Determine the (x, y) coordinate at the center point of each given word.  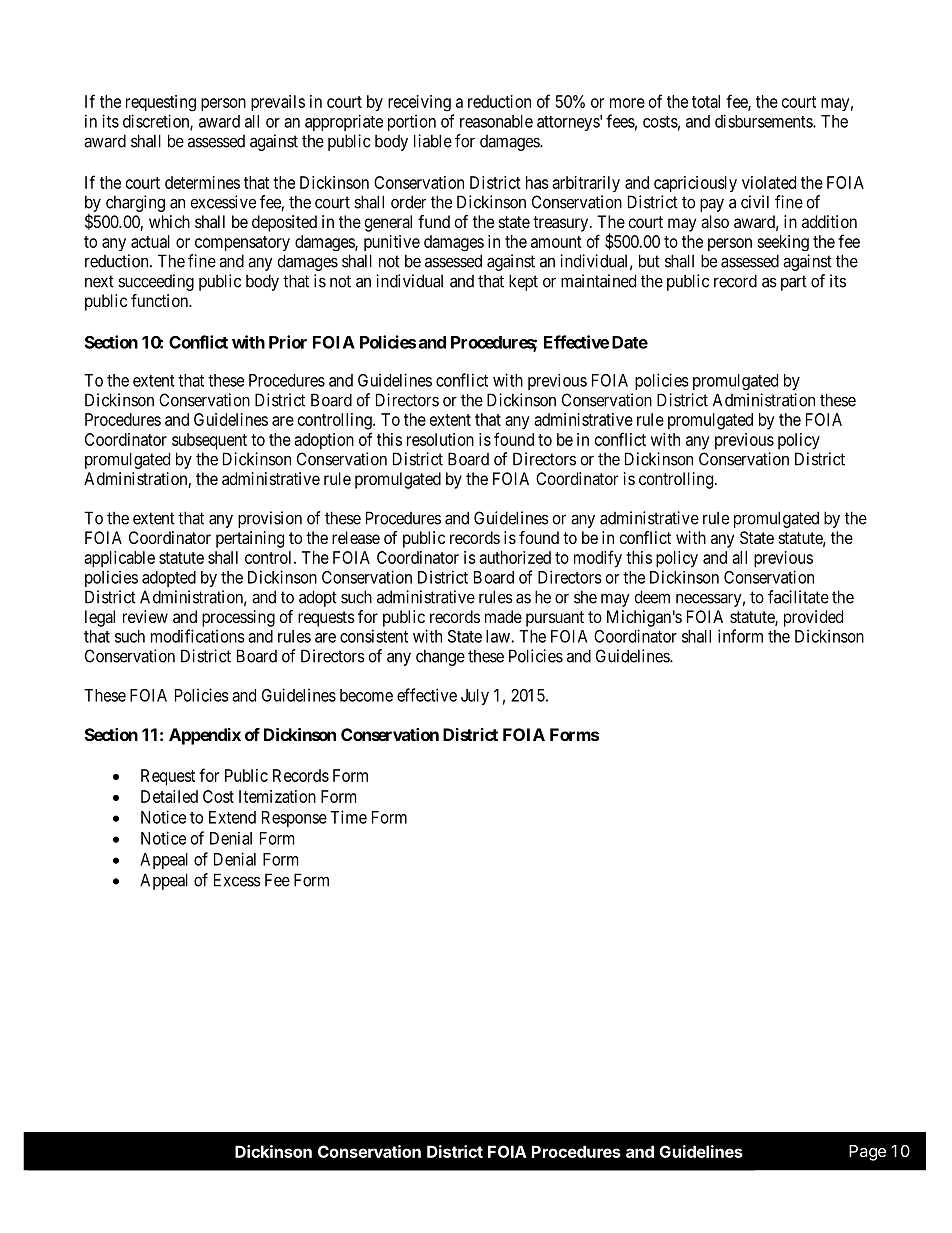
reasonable (496, 121)
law (499, 636)
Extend (232, 817)
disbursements (764, 121)
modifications (198, 636)
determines (202, 182)
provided (813, 618)
